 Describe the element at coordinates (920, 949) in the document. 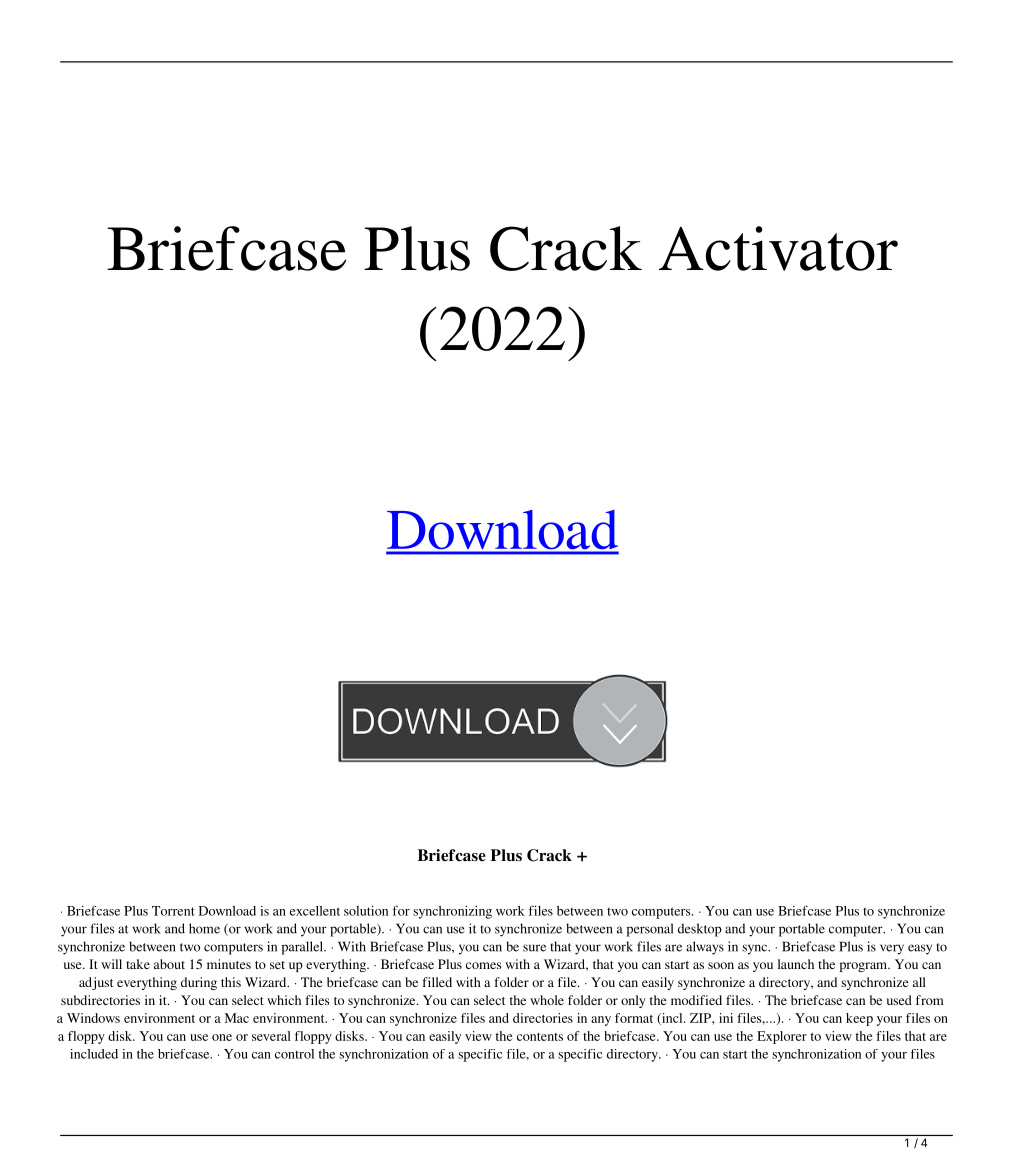

I see `easy` at that location.
